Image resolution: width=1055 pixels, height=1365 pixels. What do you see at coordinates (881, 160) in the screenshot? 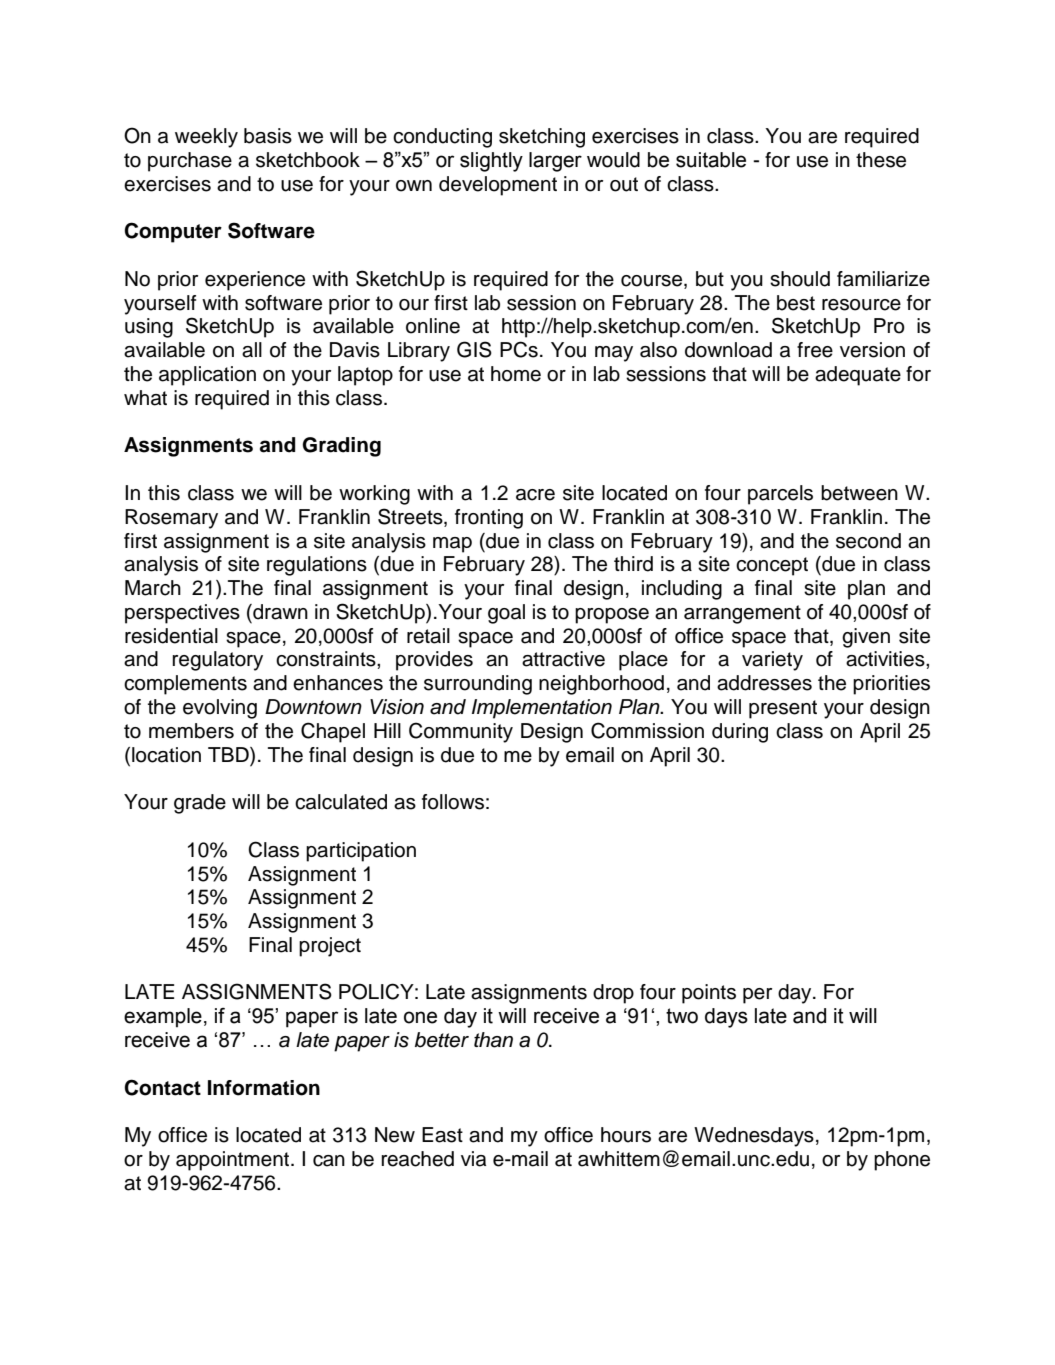
I see `these` at bounding box center [881, 160].
